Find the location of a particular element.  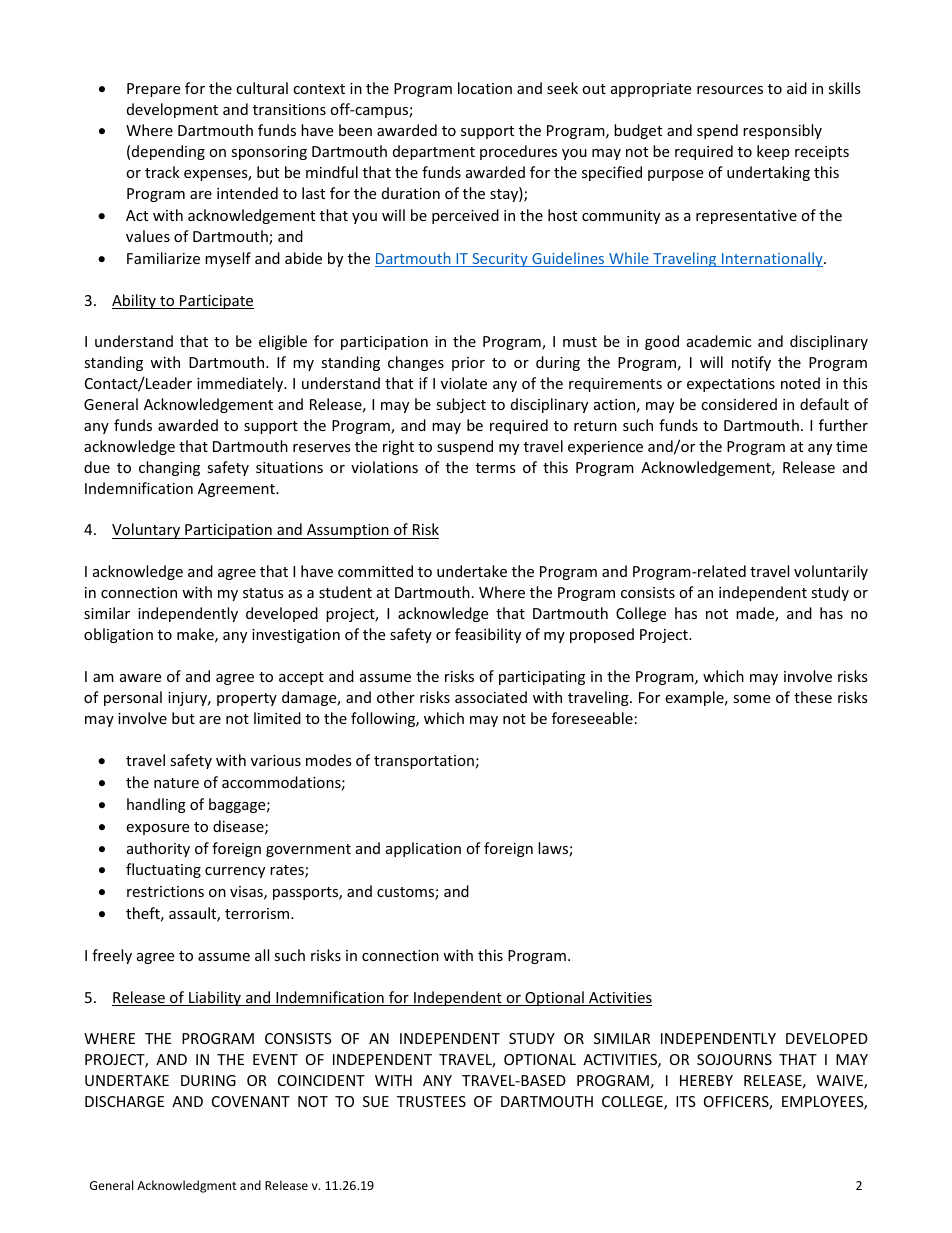

terms is located at coordinates (496, 468).
